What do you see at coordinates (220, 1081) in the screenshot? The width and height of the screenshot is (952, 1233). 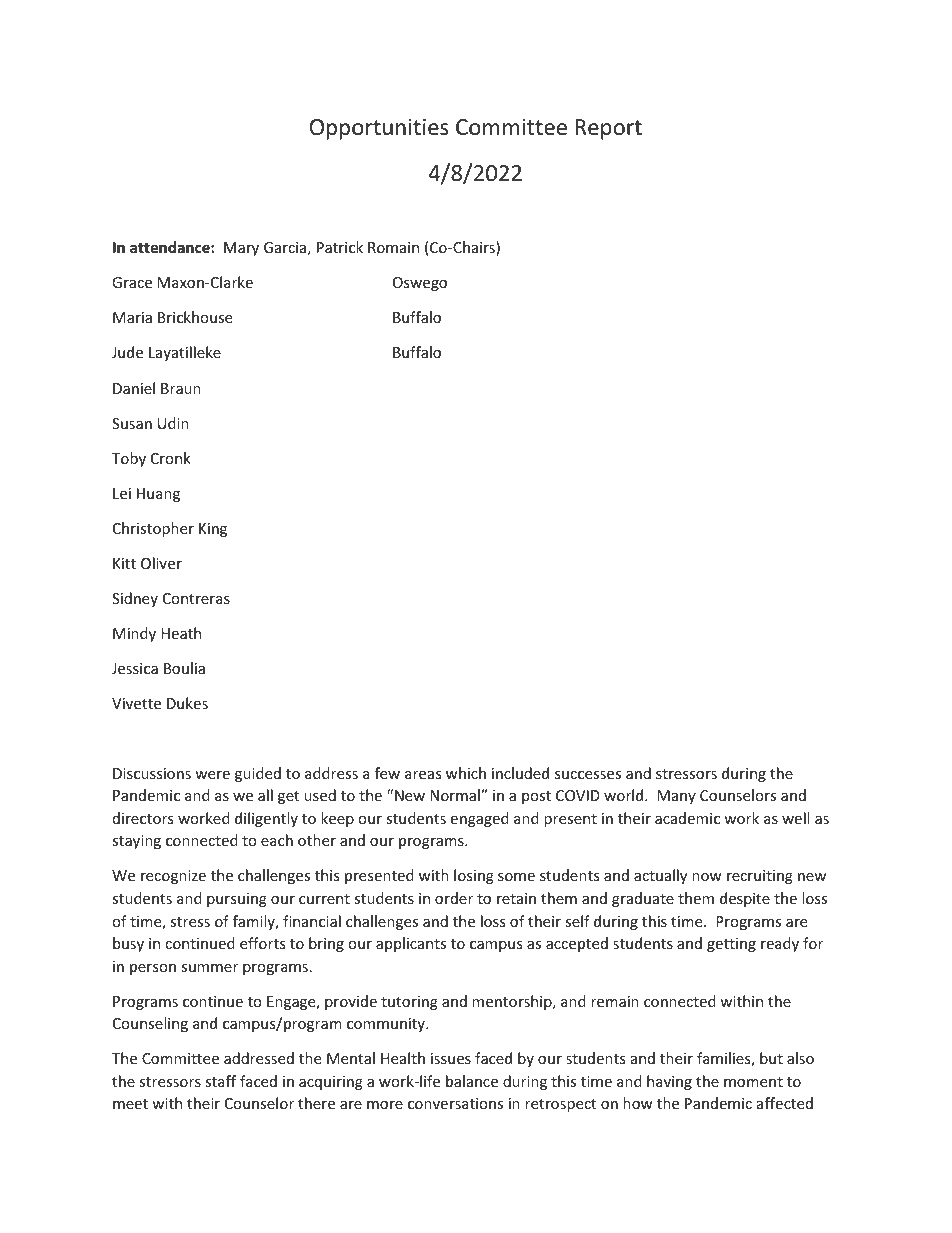 I see `staff` at bounding box center [220, 1081].
